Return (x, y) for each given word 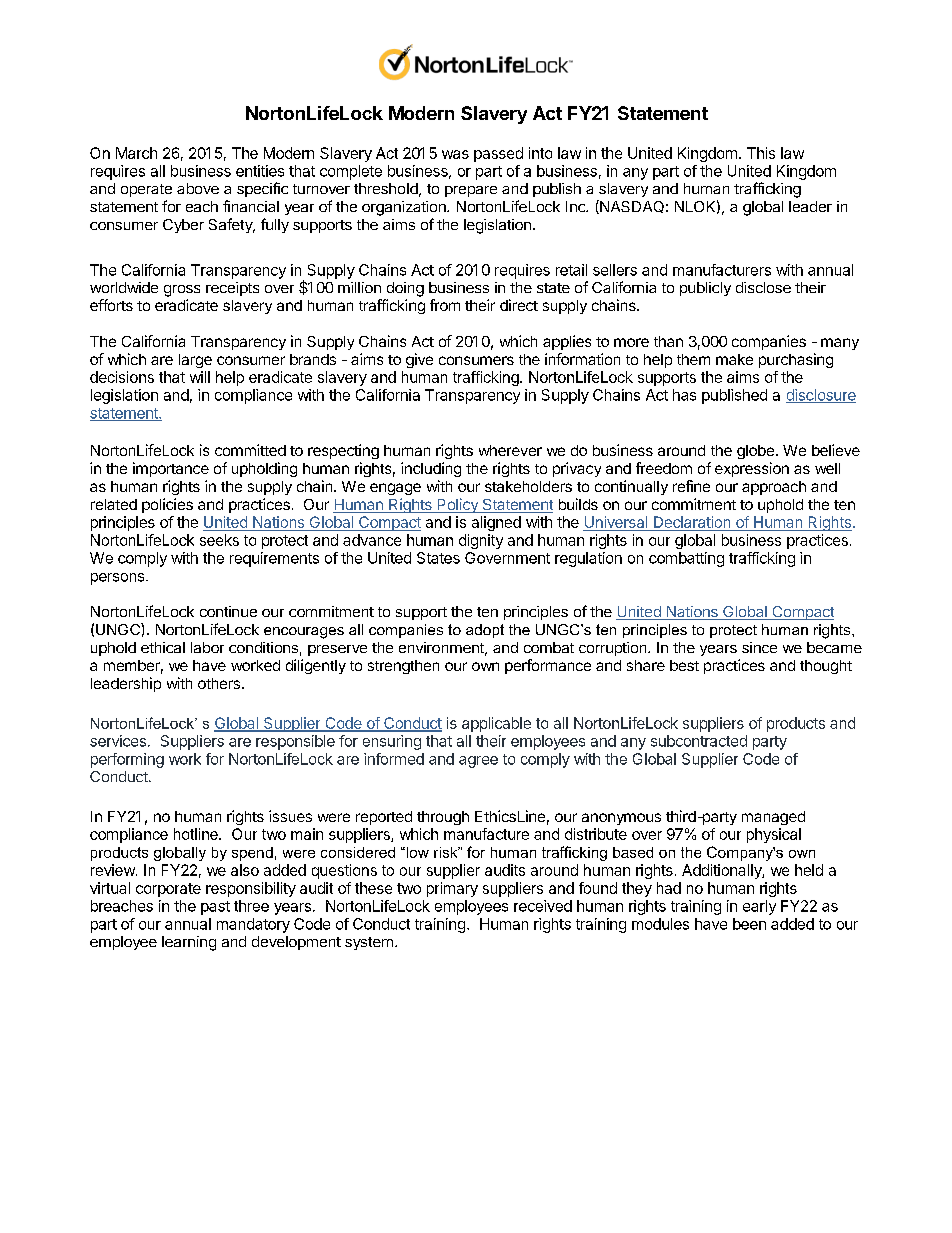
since (759, 647)
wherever (510, 450)
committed (250, 450)
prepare (471, 191)
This (761, 153)
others (219, 683)
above (198, 188)
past (215, 908)
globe (755, 452)
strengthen (403, 667)
